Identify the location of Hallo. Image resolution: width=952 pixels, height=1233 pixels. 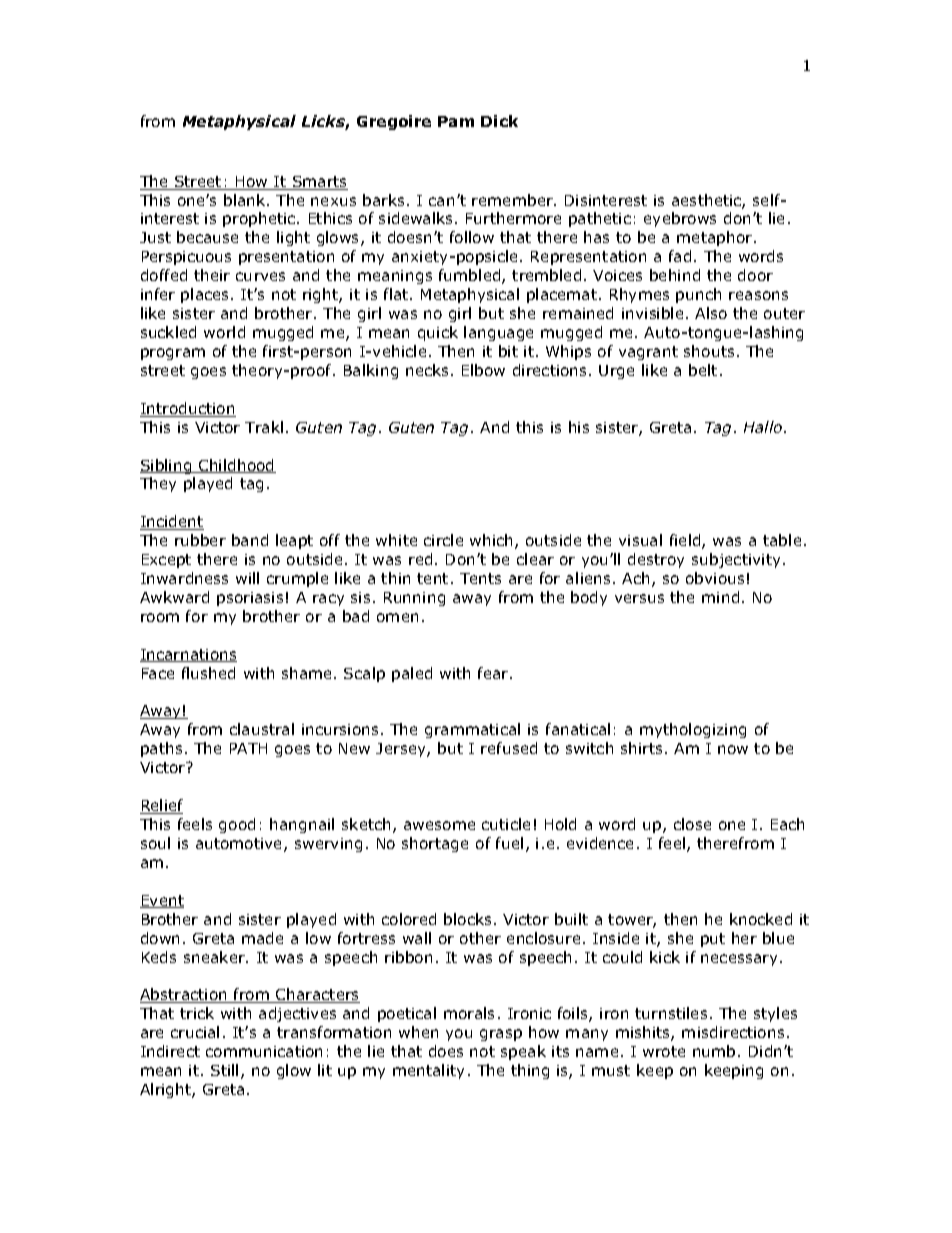
(763, 427).
